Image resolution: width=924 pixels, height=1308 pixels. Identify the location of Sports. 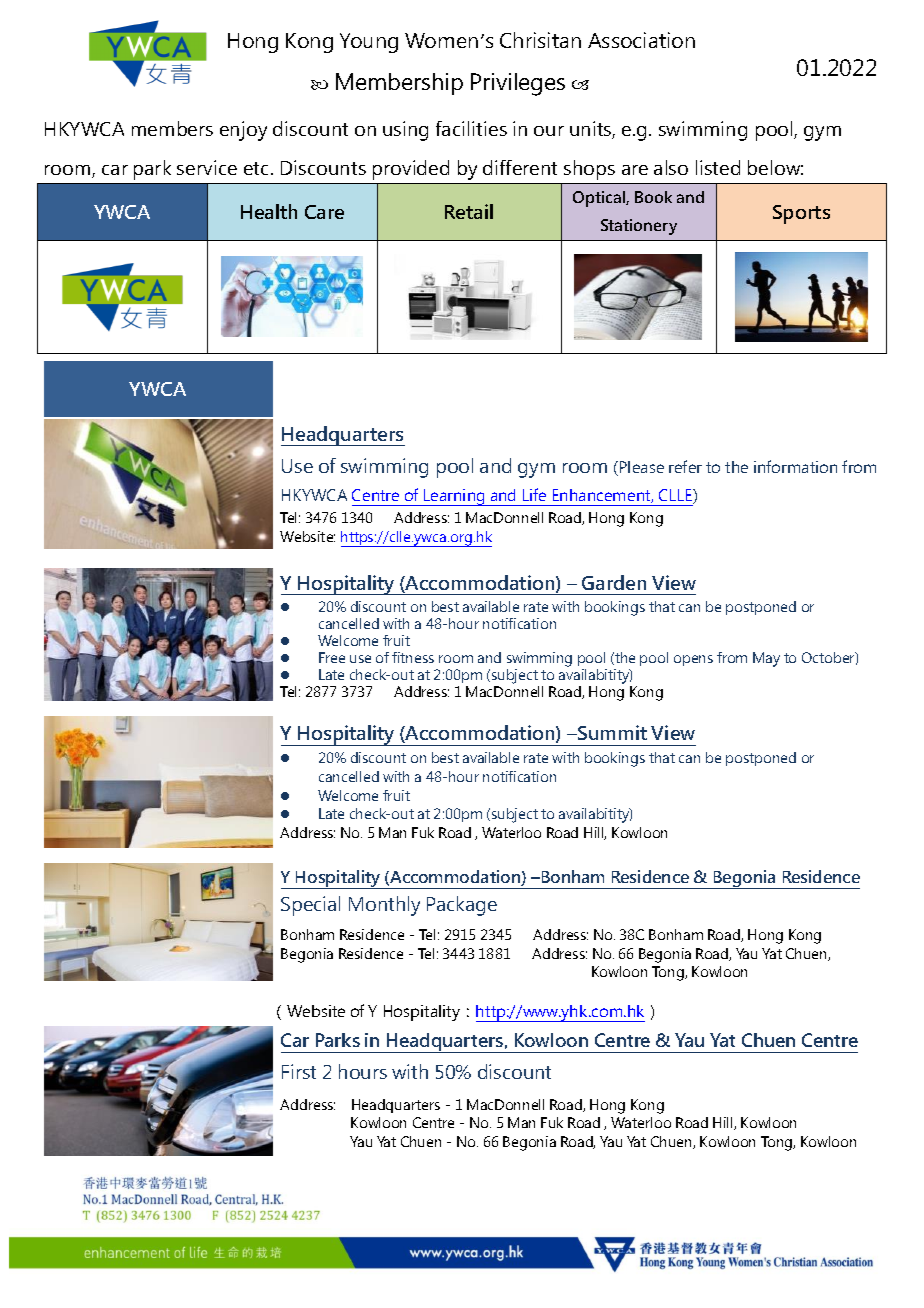
(801, 214).
